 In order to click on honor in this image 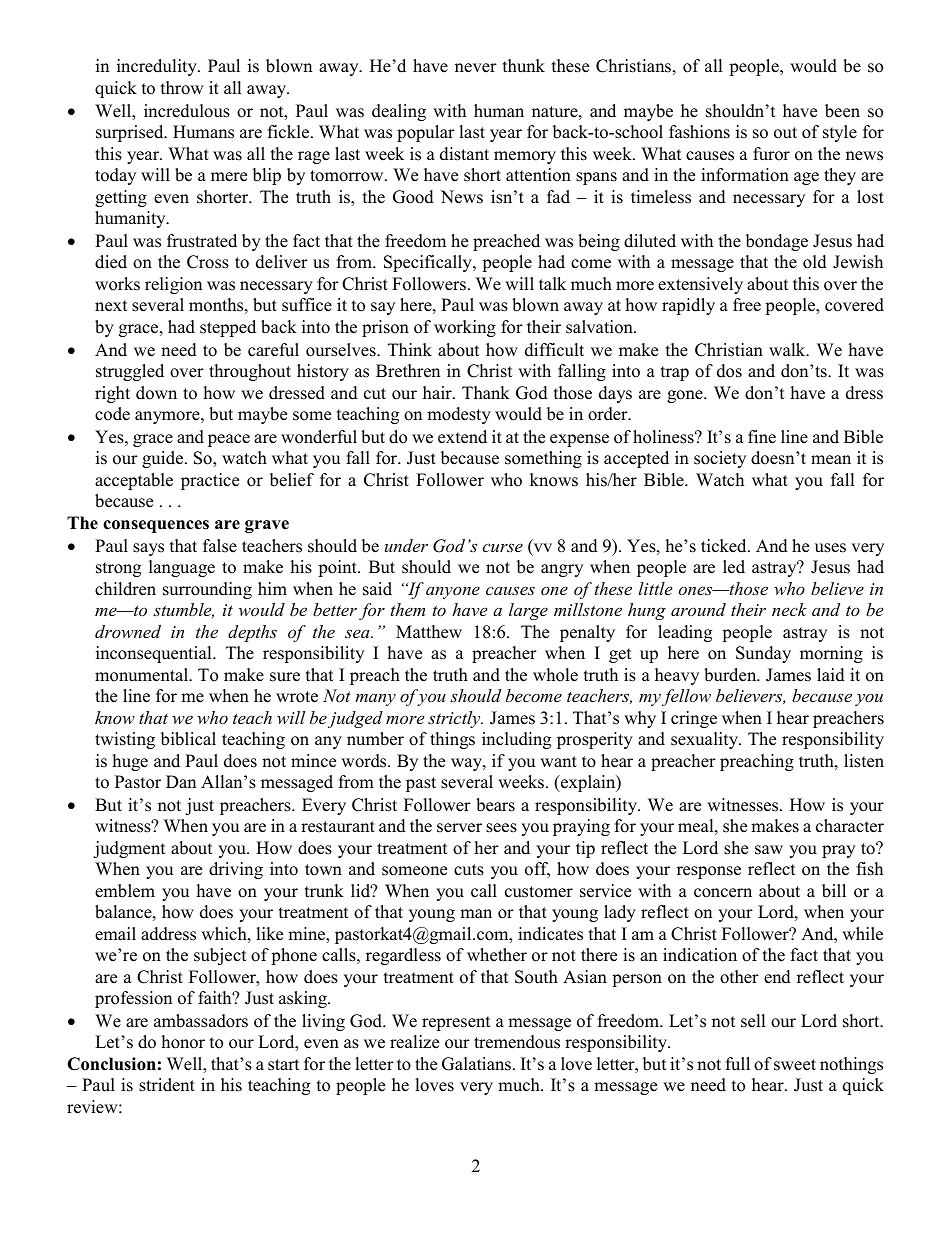, I will do `click(183, 1042)`.
